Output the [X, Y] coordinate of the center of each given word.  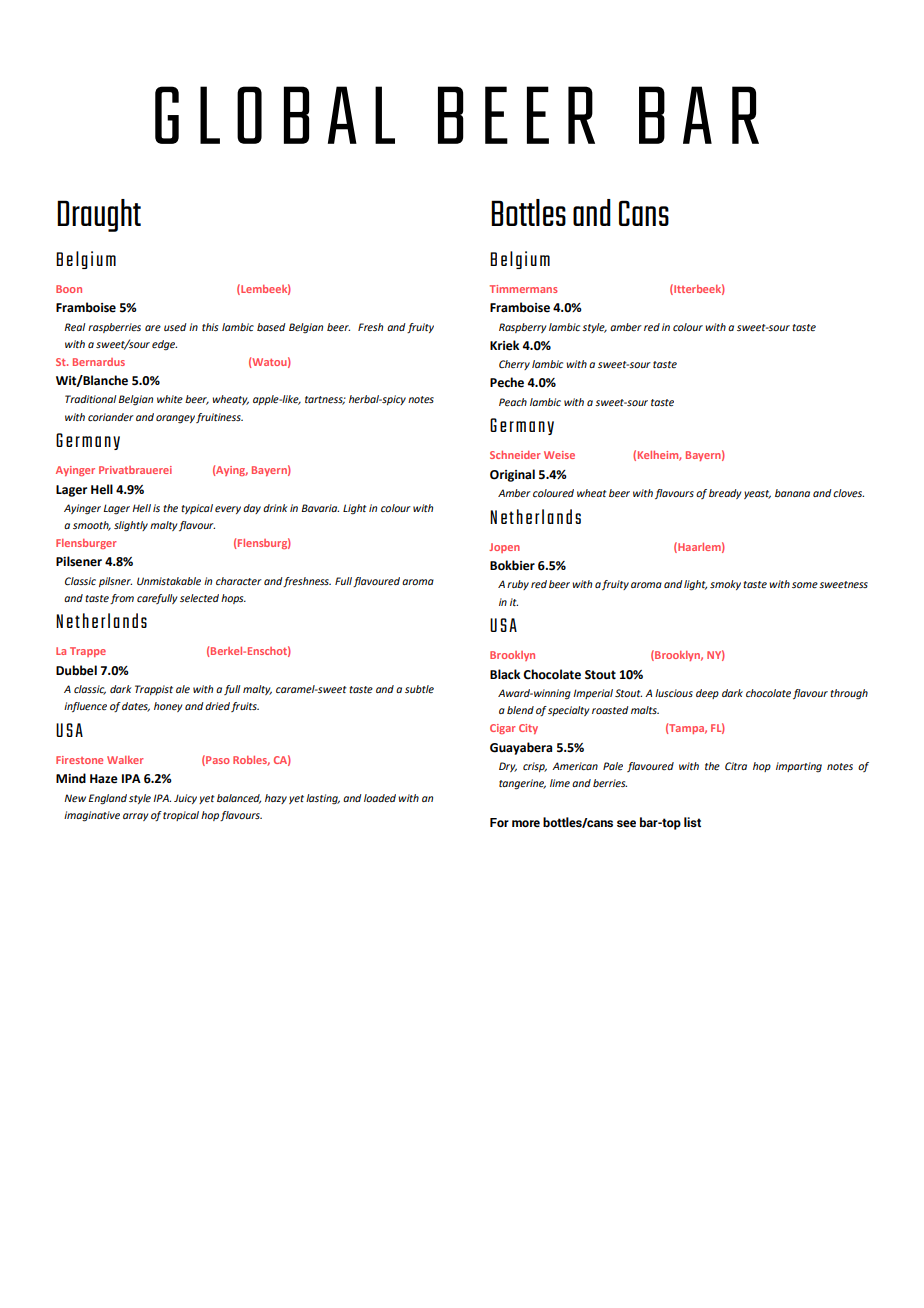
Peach [513, 402]
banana [792, 493]
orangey [175, 419]
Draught [99, 215]
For [499, 822]
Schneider [515, 455]
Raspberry [522, 328]
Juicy [185, 799]
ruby [518, 585]
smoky [725, 585]
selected [199, 598]
